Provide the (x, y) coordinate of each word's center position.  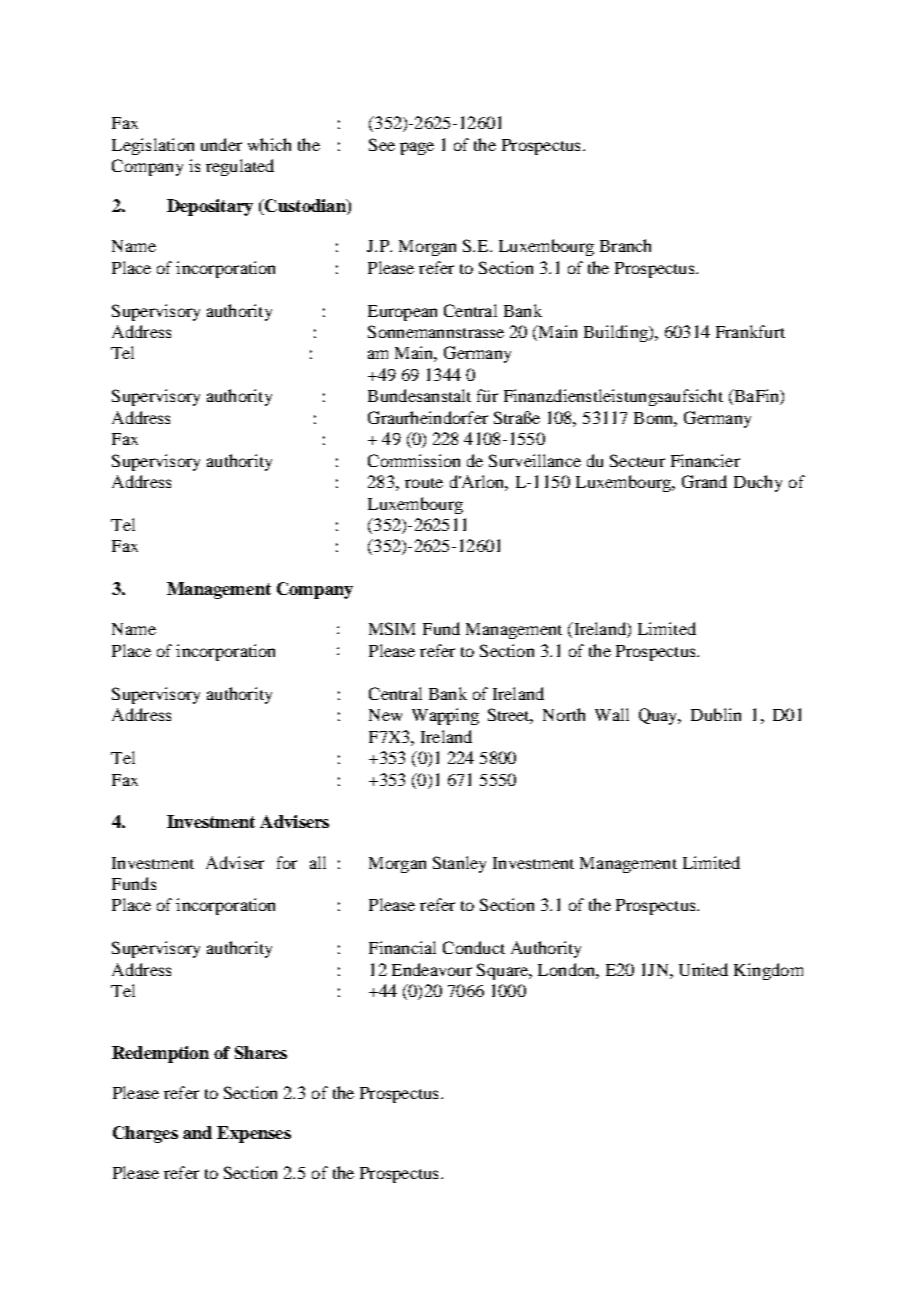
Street (510, 716)
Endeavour (432, 969)
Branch (625, 245)
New (385, 715)
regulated (240, 167)
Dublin (716, 714)
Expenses (254, 1134)
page (417, 148)
